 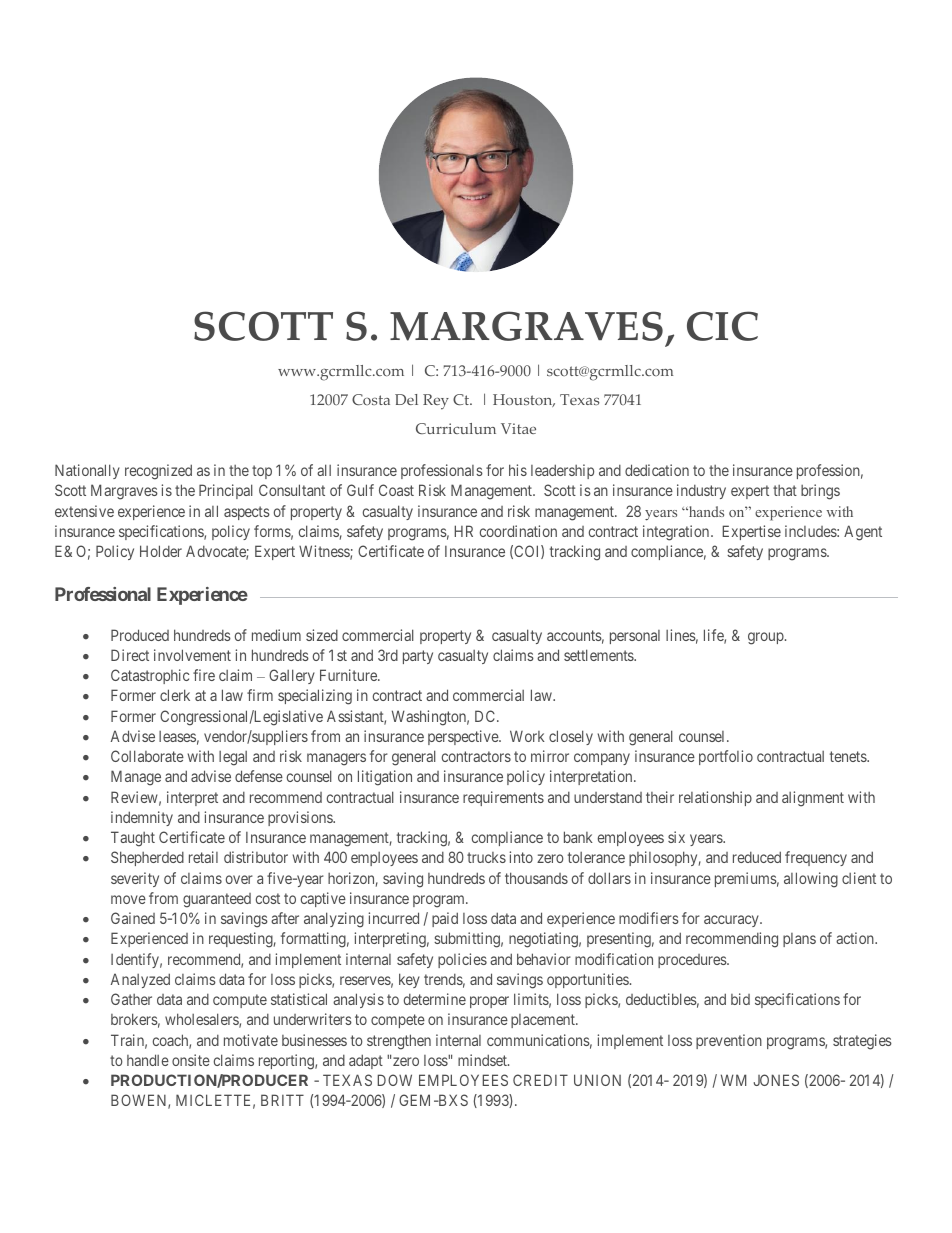 I want to click on portfolio, so click(x=726, y=757).
